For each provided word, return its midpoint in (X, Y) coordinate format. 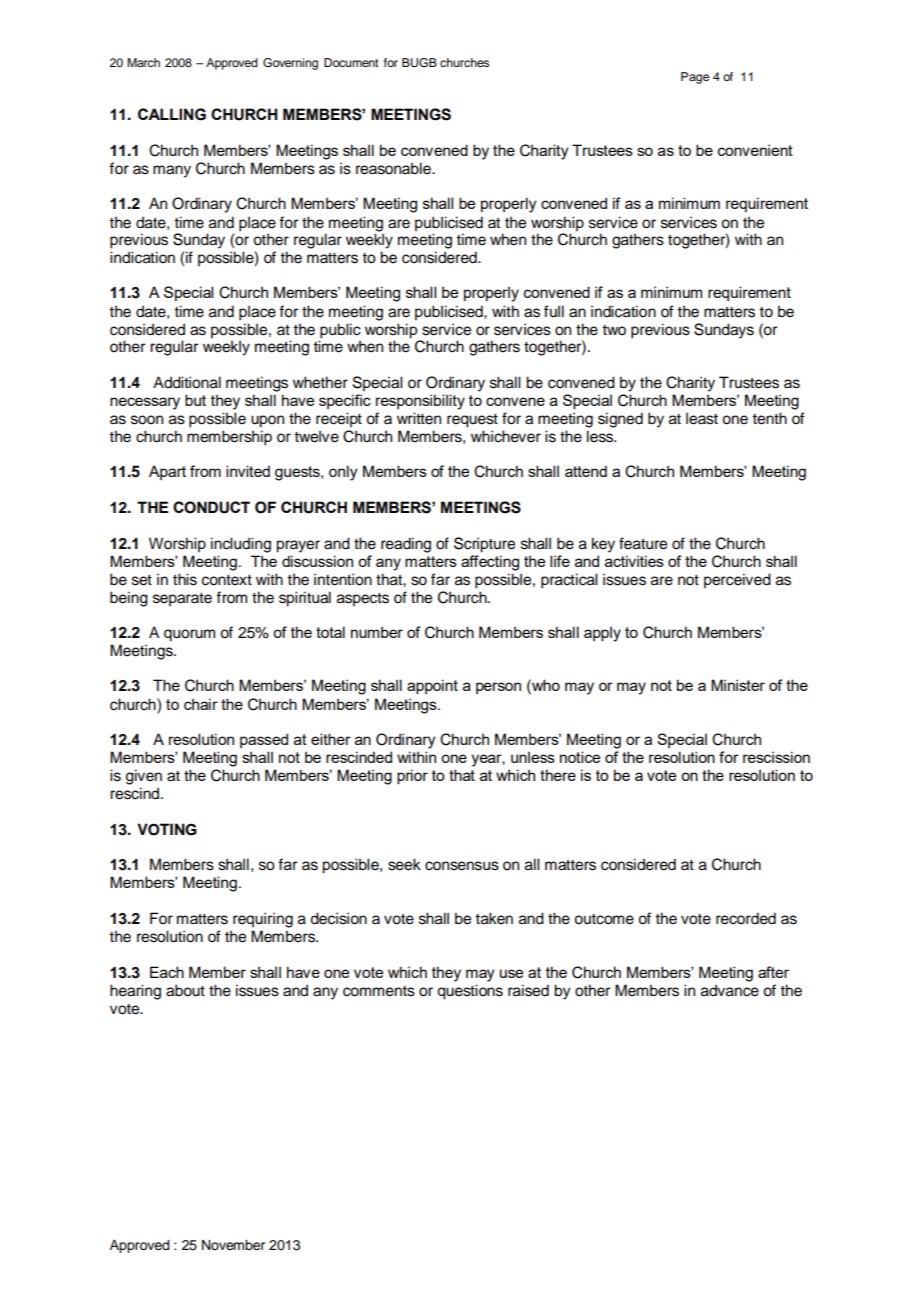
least (702, 418)
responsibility (420, 402)
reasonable (394, 168)
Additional (187, 382)
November (233, 1245)
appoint (432, 687)
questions (470, 992)
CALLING (172, 114)
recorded (746, 918)
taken (494, 918)
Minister (738, 685)
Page (695, 78)
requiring (263, 920)
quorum (189, 635)
